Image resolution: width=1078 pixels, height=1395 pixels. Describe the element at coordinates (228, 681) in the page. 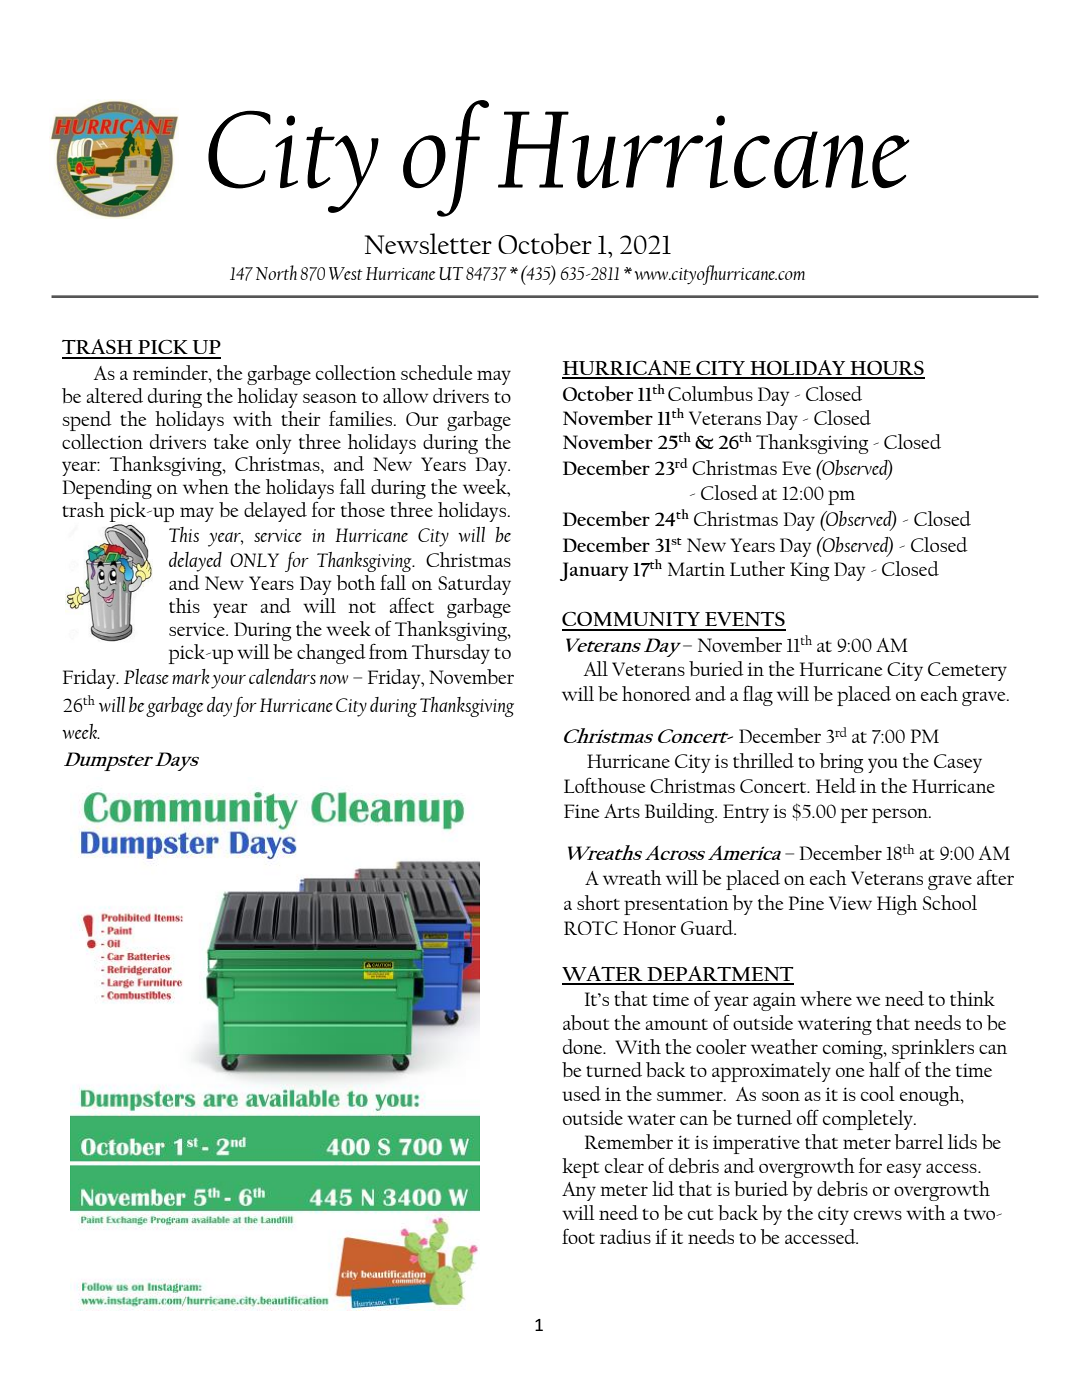

I see `your` at that location.
